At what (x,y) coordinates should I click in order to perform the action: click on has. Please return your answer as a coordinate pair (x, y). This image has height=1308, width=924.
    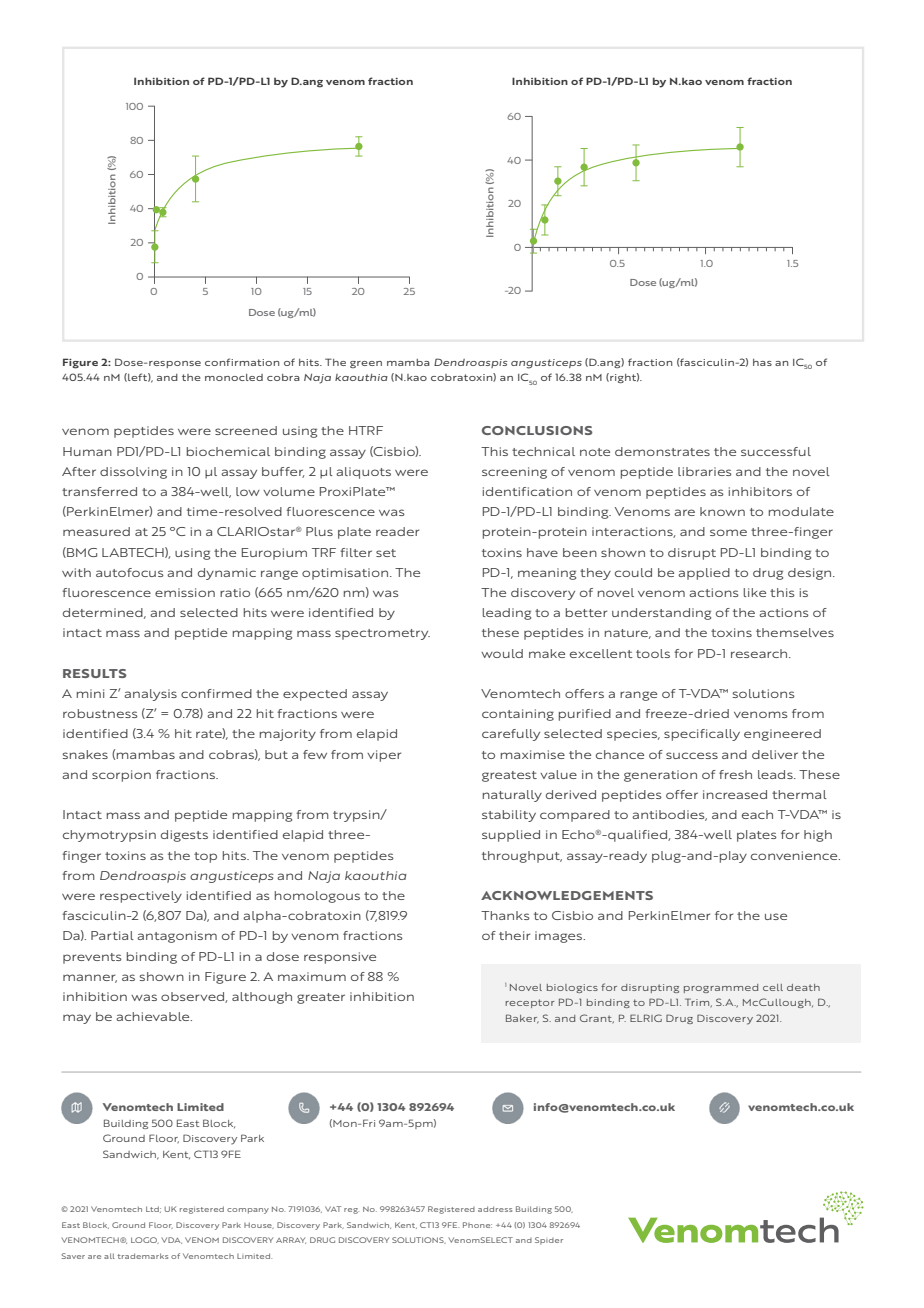
    Looking at the image, I should click on (762, 362).
